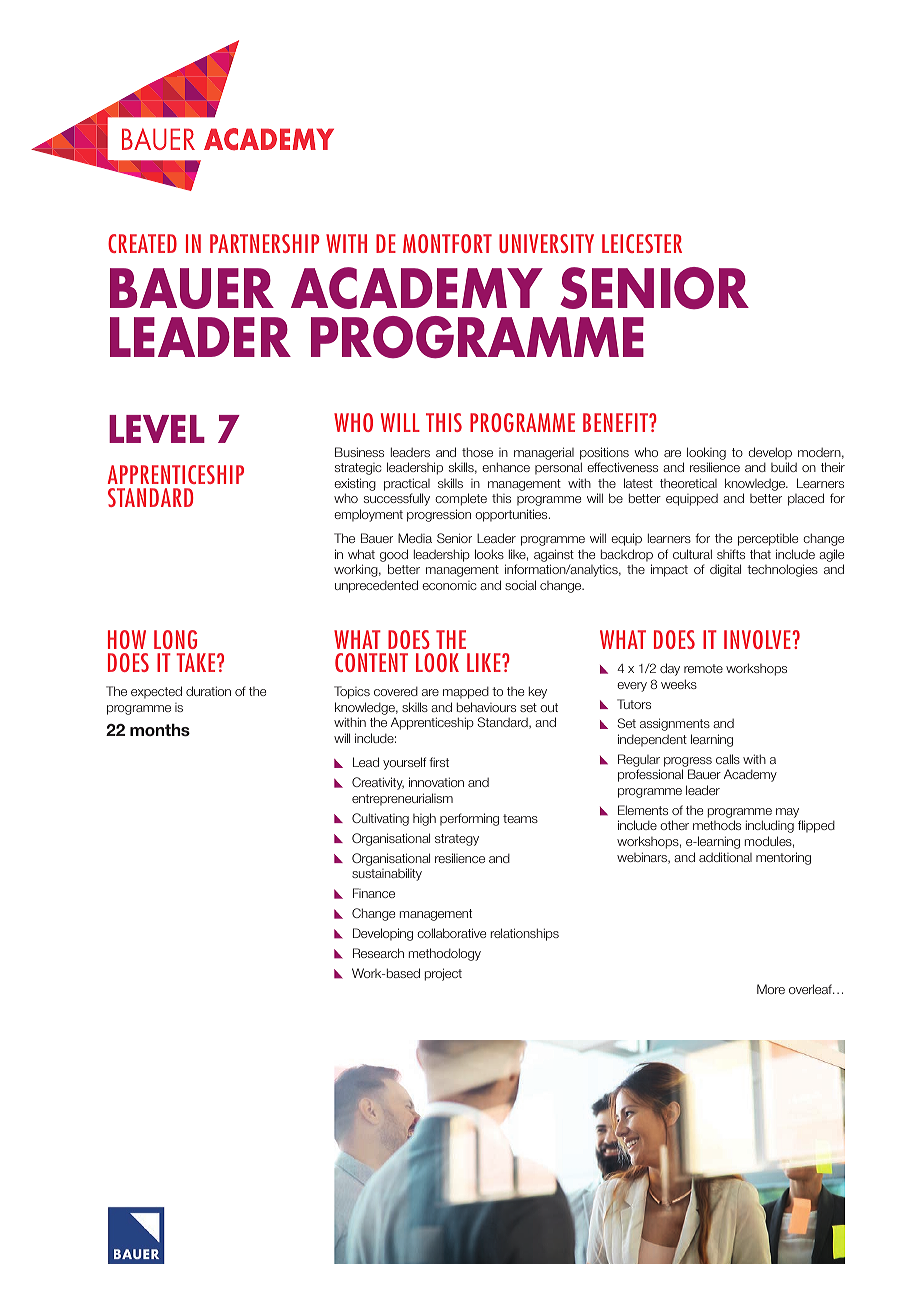 This image has height=1308, width=924. What do you see at coordinates (728, 759) in the image?
I see `calls` at bounding box center [728, 759].
